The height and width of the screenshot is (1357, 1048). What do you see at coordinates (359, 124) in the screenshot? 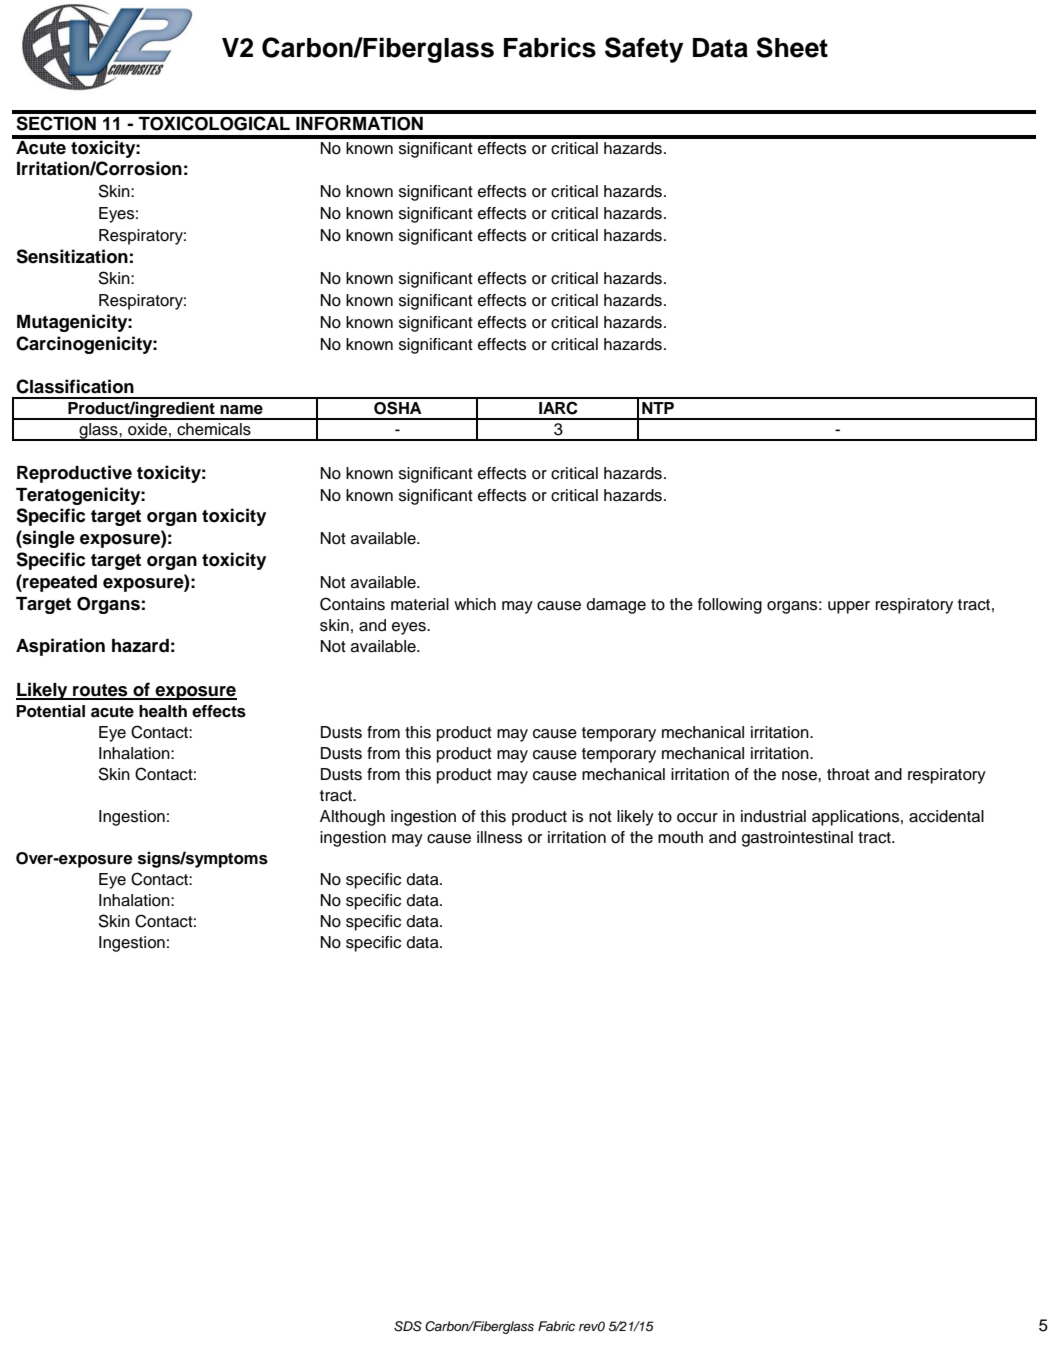
I see `INFORMATION` at bounding box center [359, 124].
